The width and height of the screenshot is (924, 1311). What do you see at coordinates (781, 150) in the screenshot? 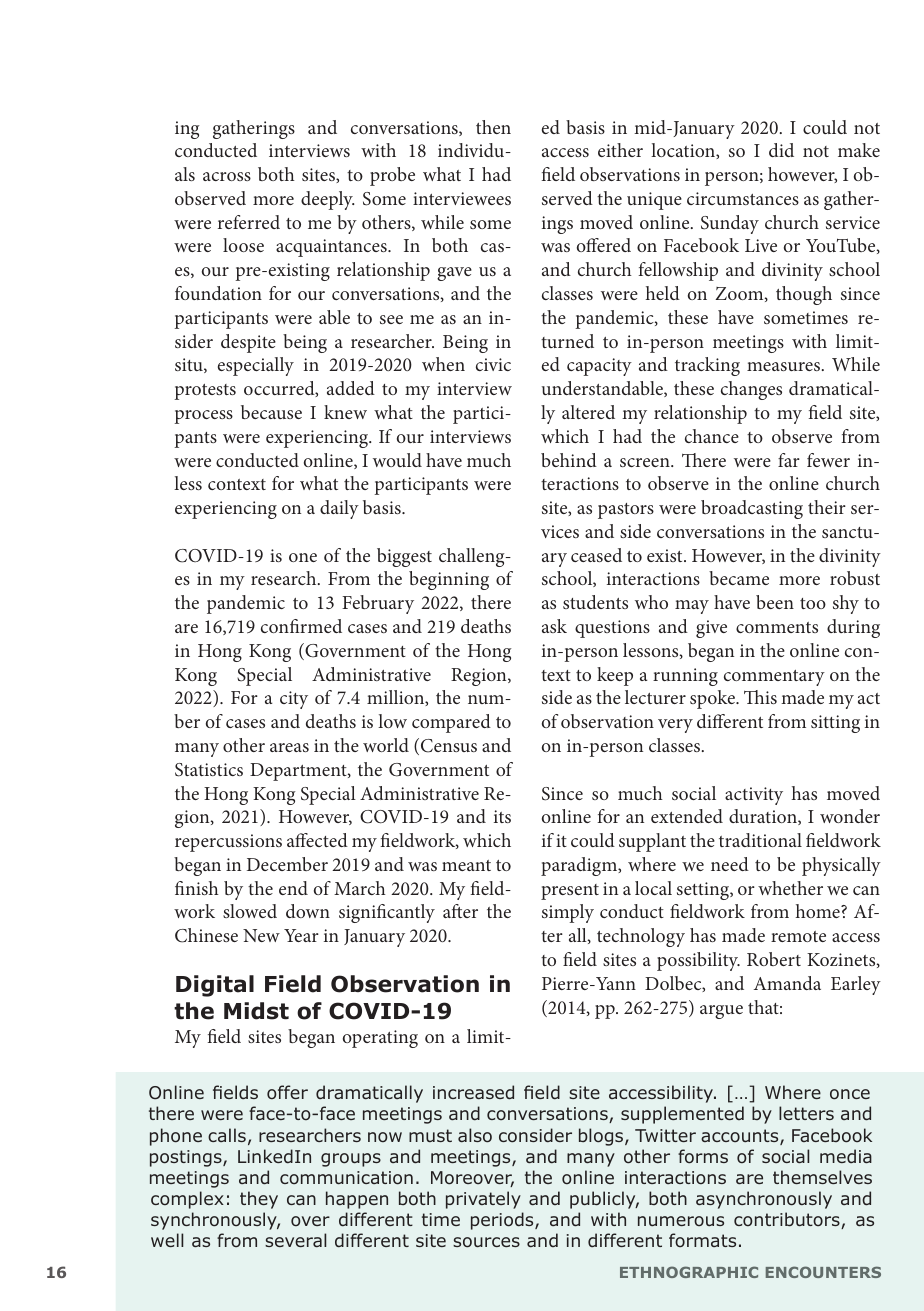
I see `did` at bounding box center [781, 150].
